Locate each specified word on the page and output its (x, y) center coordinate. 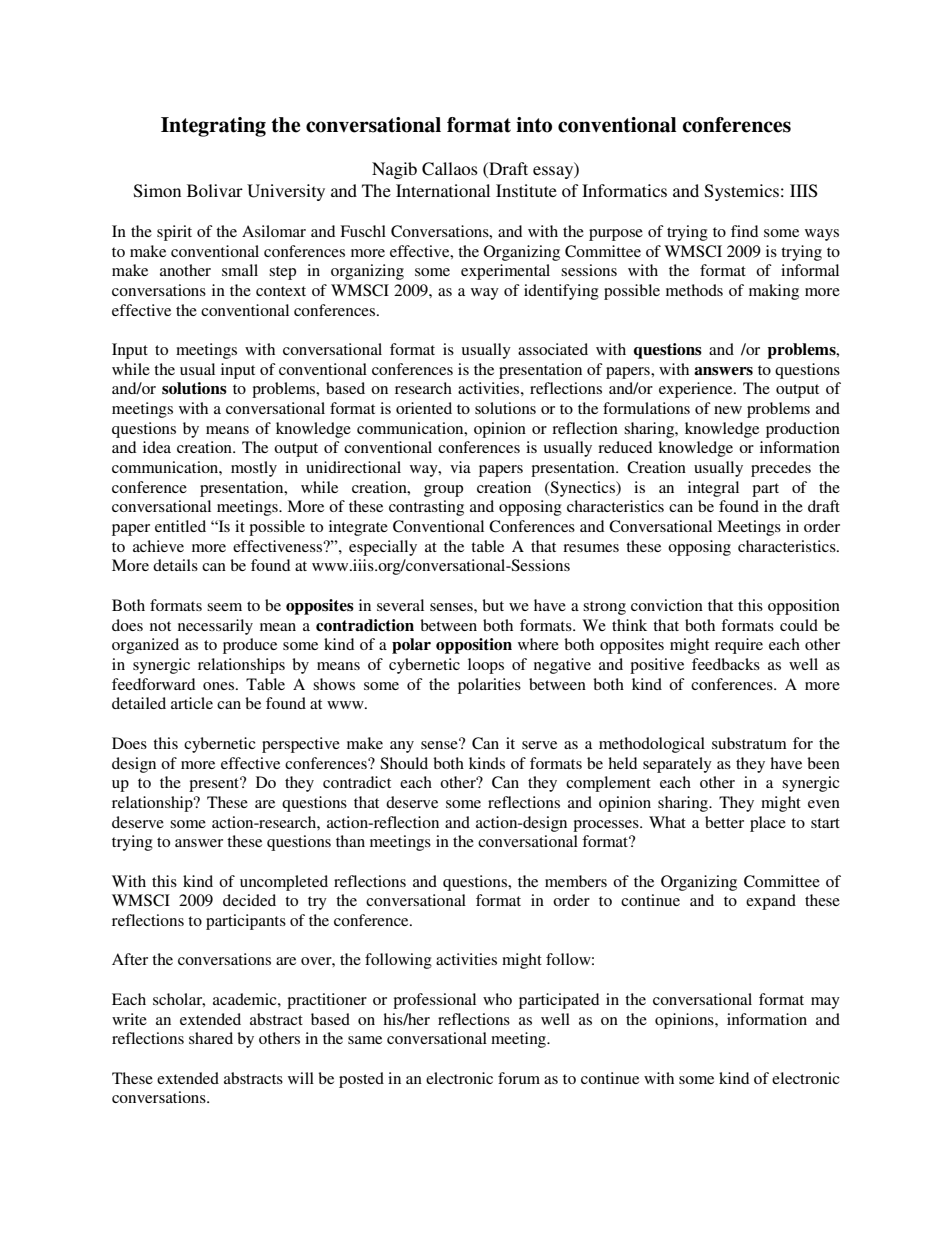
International (443, 190)
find (744, 231)
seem (224, 607)
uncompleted (284, 883)
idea (157, 447)
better (724, 822)
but (493, 605)
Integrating (213, 127)
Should (404, 763)
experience (697, 390)
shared (211, 1038)
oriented (424, 408)
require (739, 646)
